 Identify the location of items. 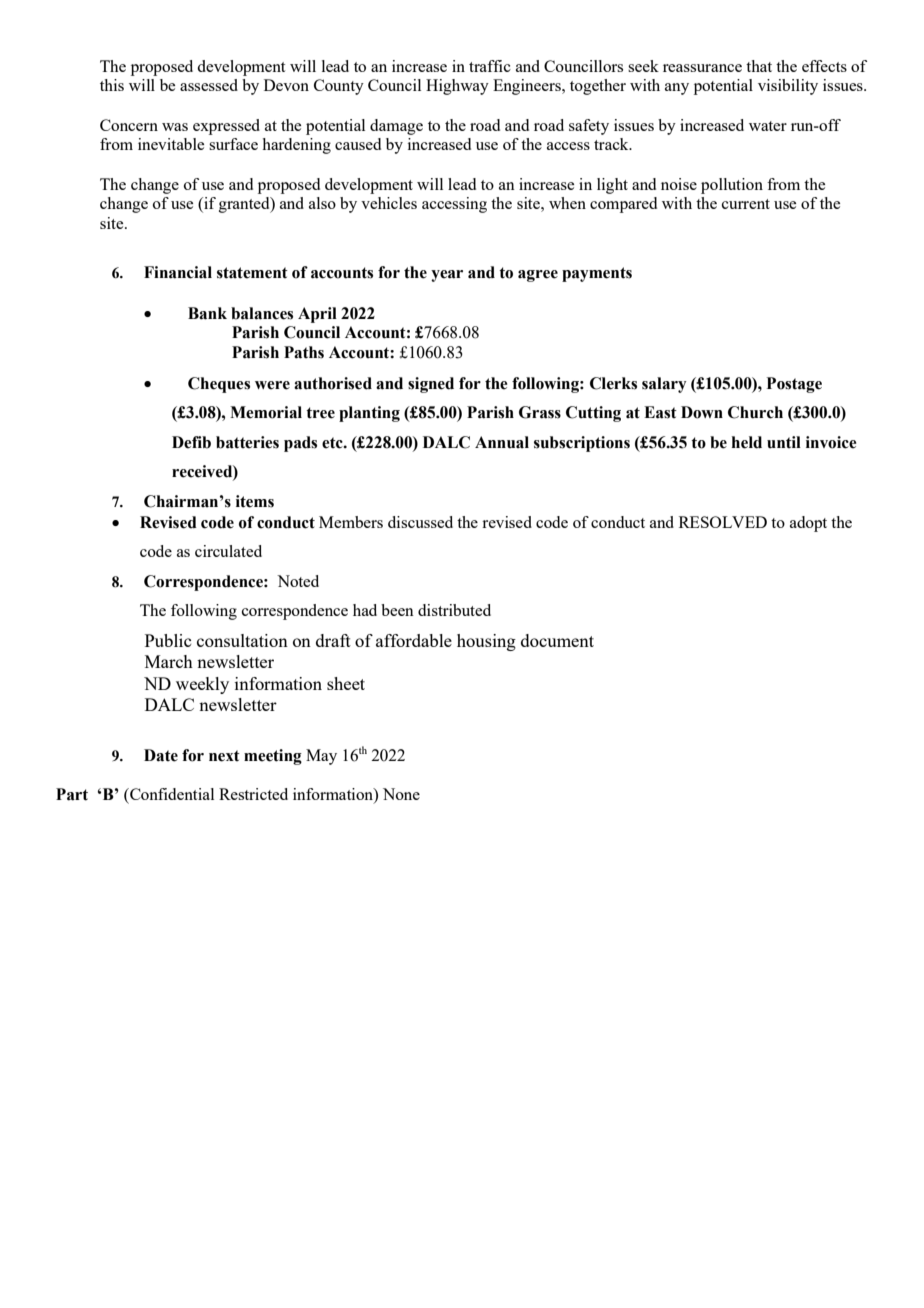
(255, 501).
